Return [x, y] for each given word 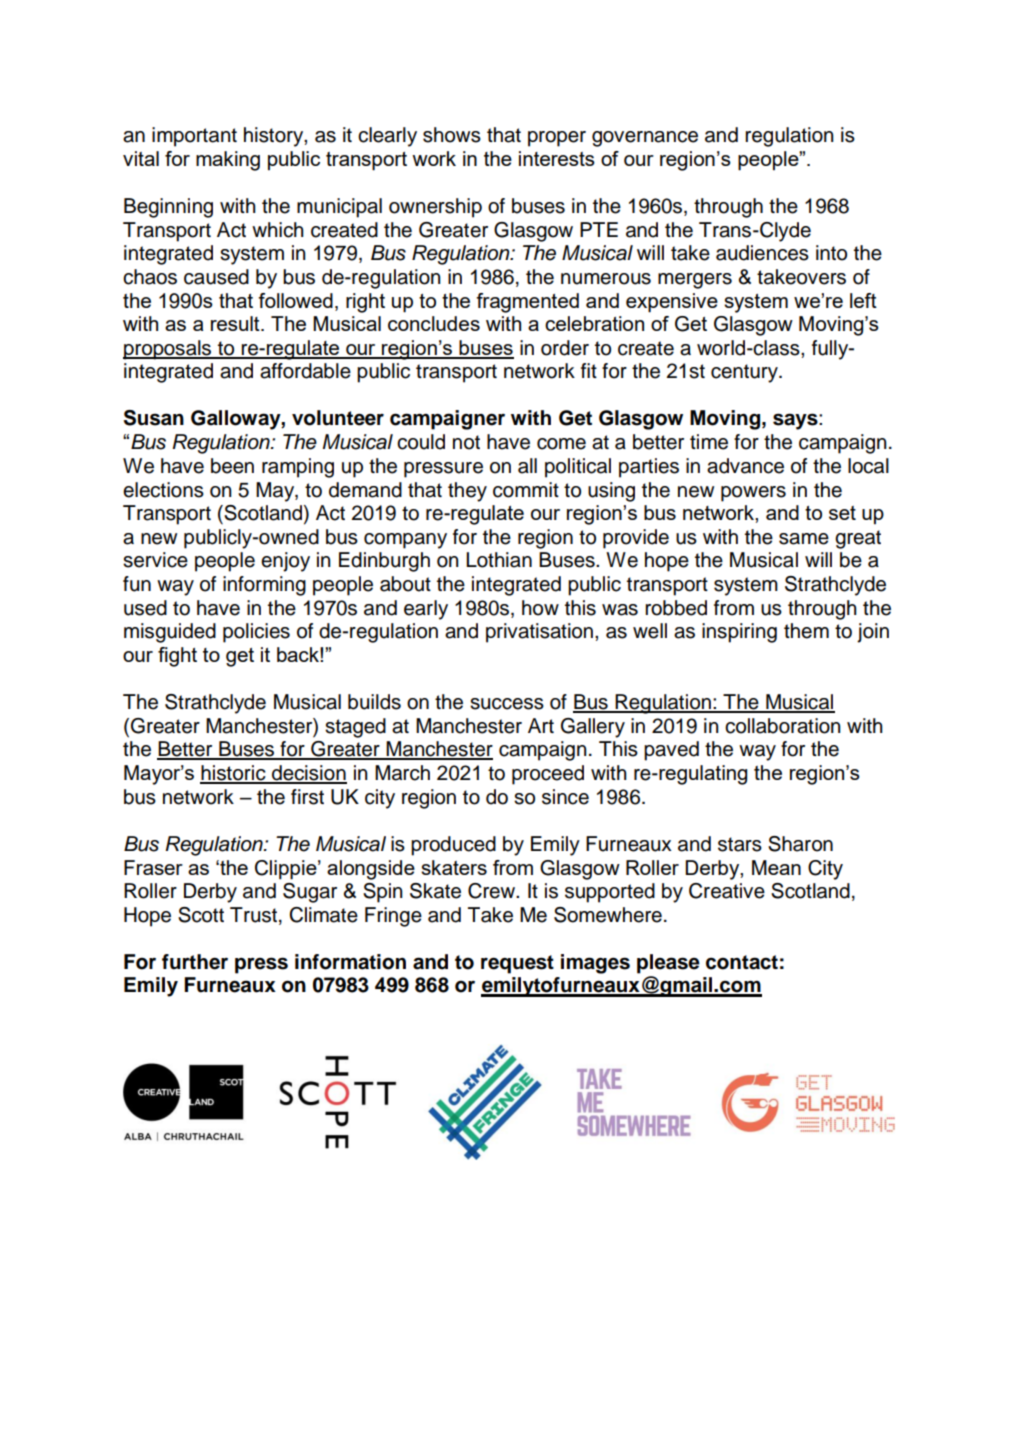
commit [526, 490]
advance [745, 466]
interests [557, 158]
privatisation [539, 633]
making [228, 161]
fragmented [527, 303]
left [863, 300]
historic [234, 774]
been [232, 466]
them [806, 631]
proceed [548, 775]
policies [256, 633]
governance [645, 139]
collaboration [783, 726]
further [195, 962]
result [236, 323]
